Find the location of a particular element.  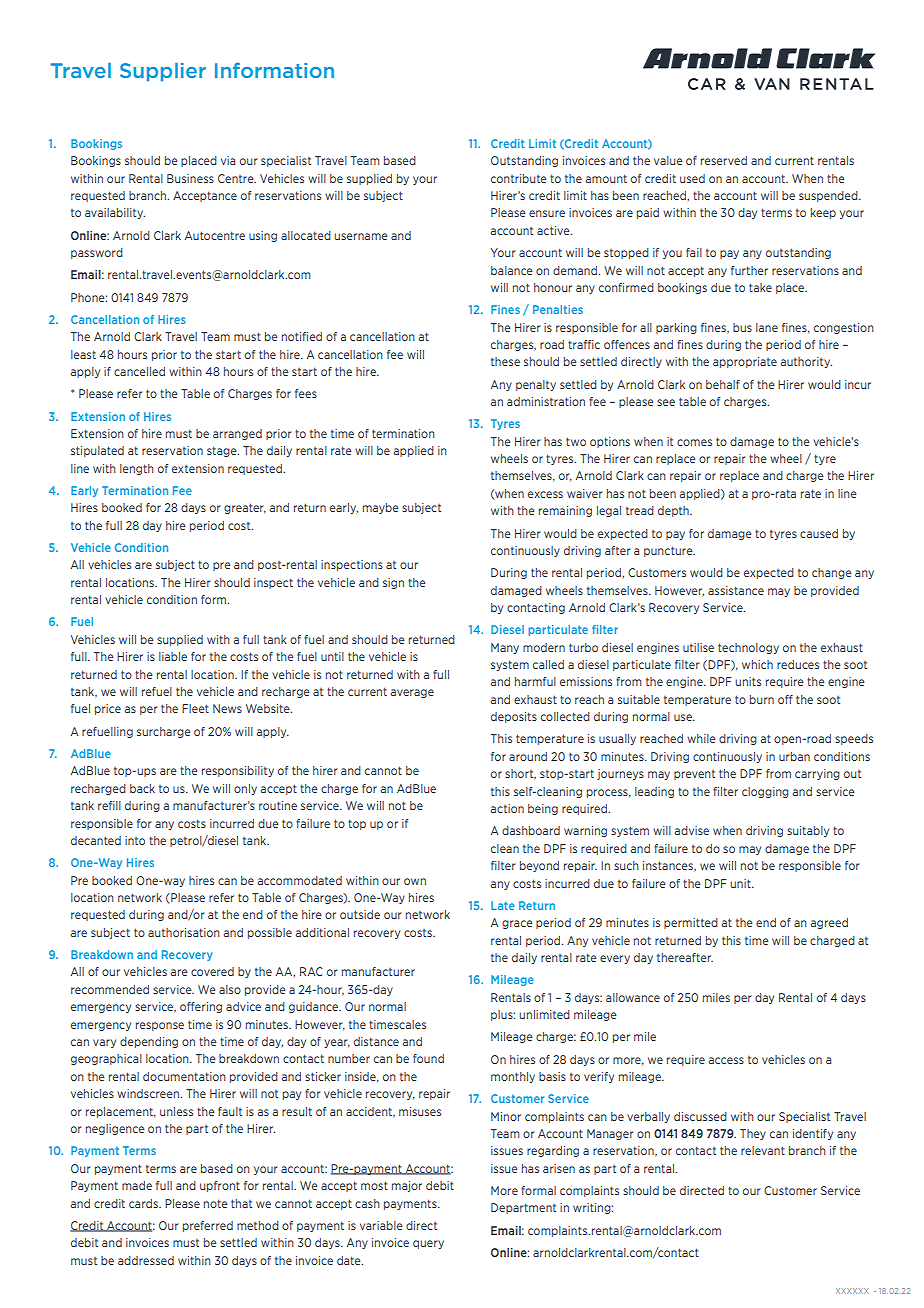

back is located at coordinates (142, 788).
